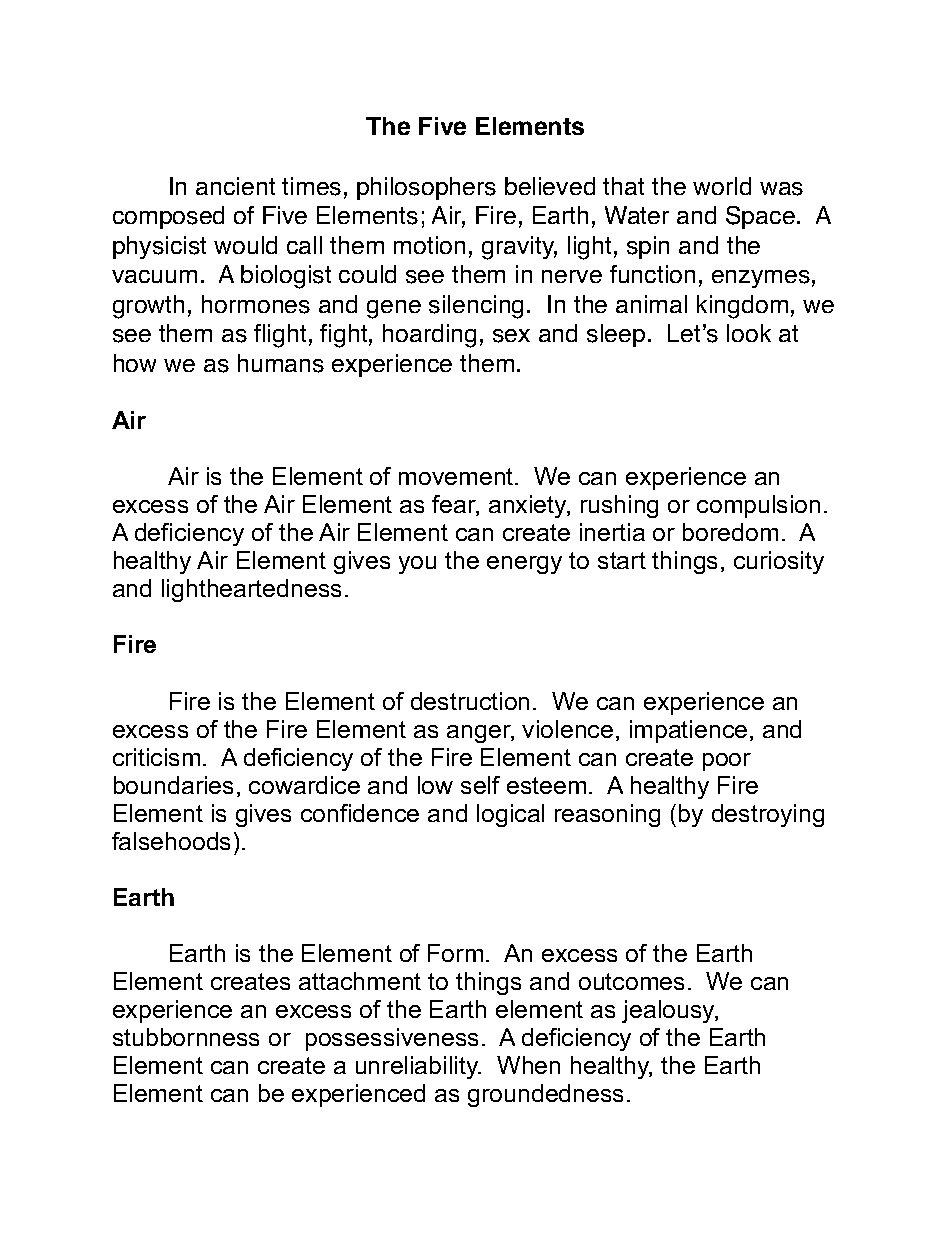  I want to click on composed, so click(168, 217).
